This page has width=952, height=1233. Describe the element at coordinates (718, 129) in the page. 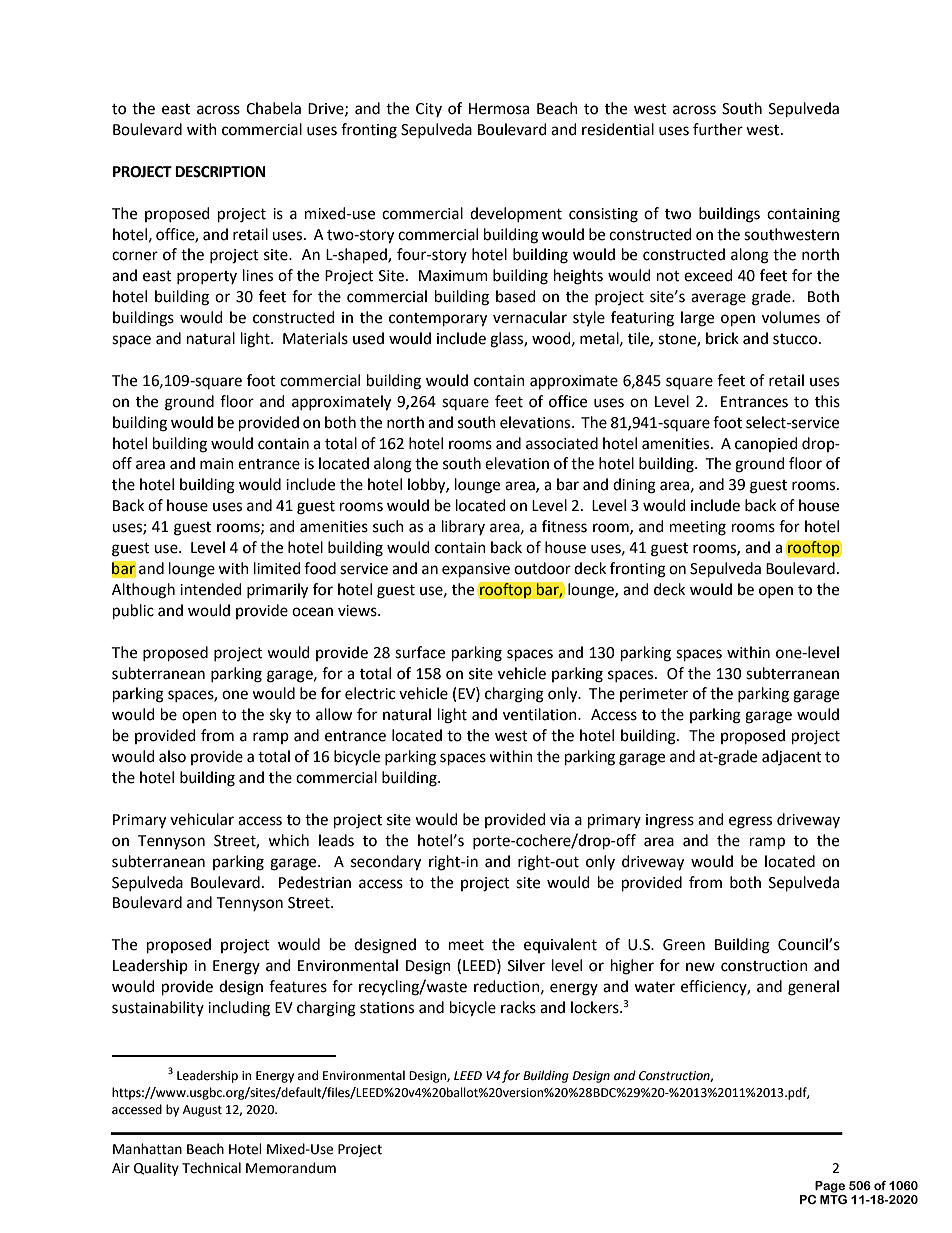

I see `further` at that location.
